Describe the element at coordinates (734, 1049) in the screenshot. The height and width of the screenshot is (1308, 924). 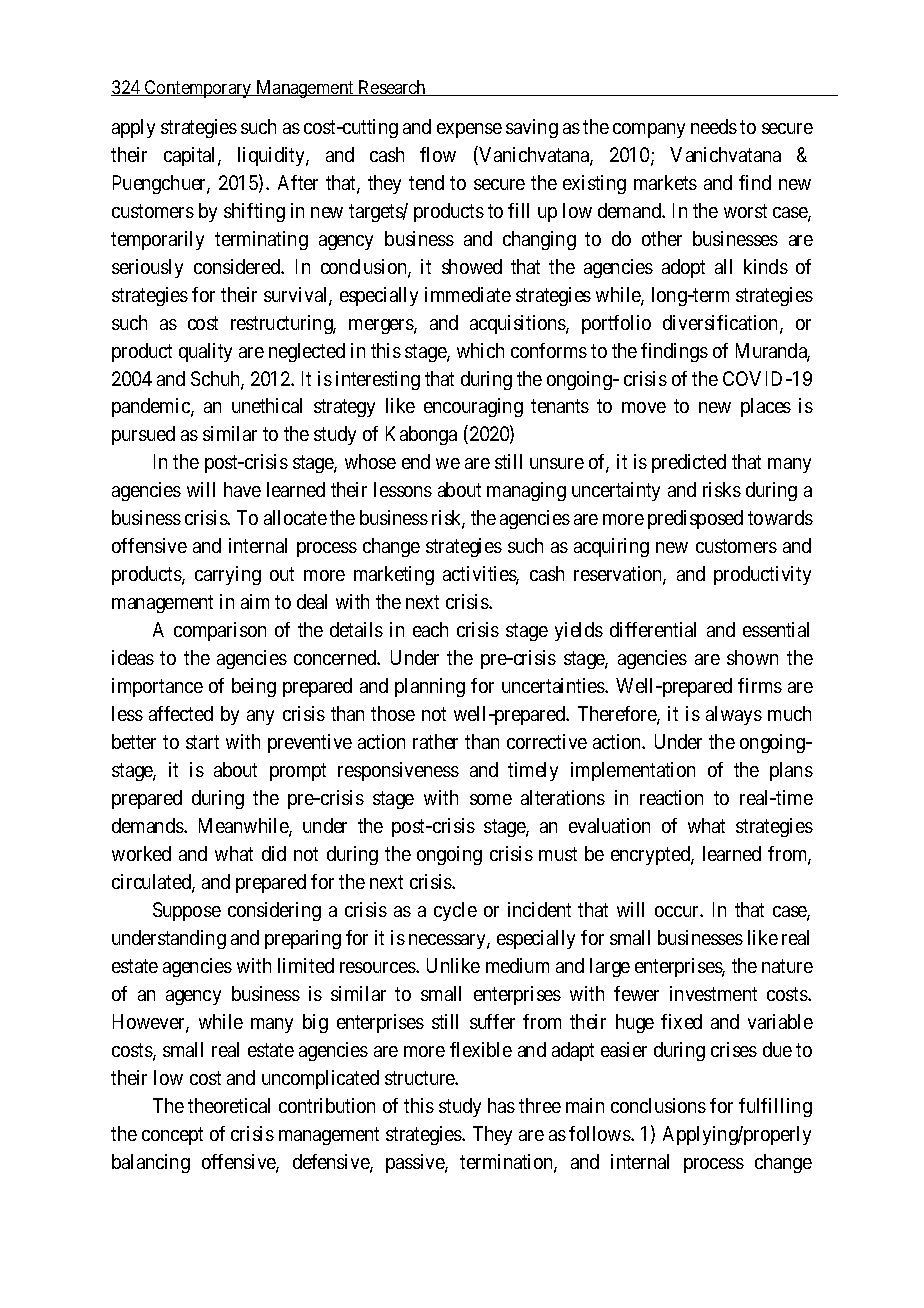
I see `crises` at that location.
